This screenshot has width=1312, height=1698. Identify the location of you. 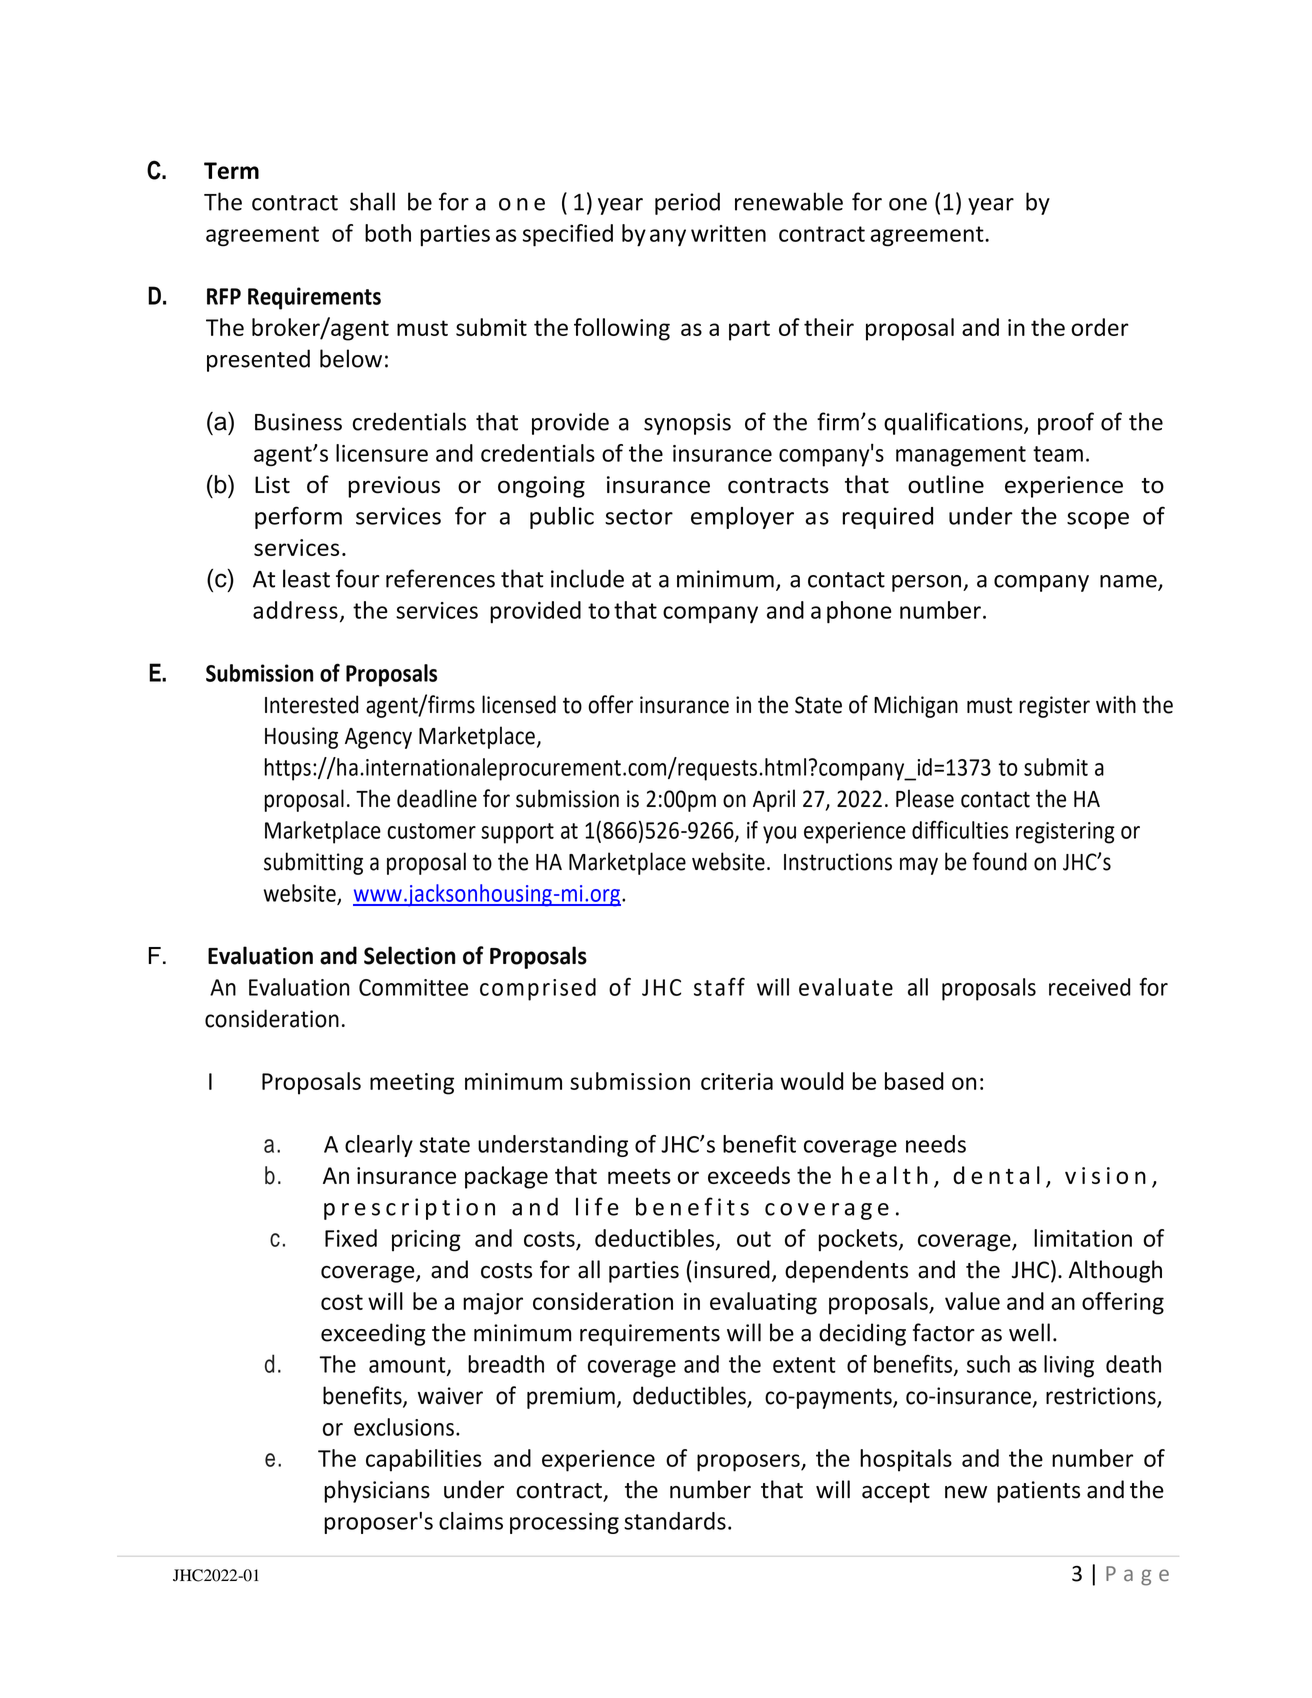
(779, 835).
